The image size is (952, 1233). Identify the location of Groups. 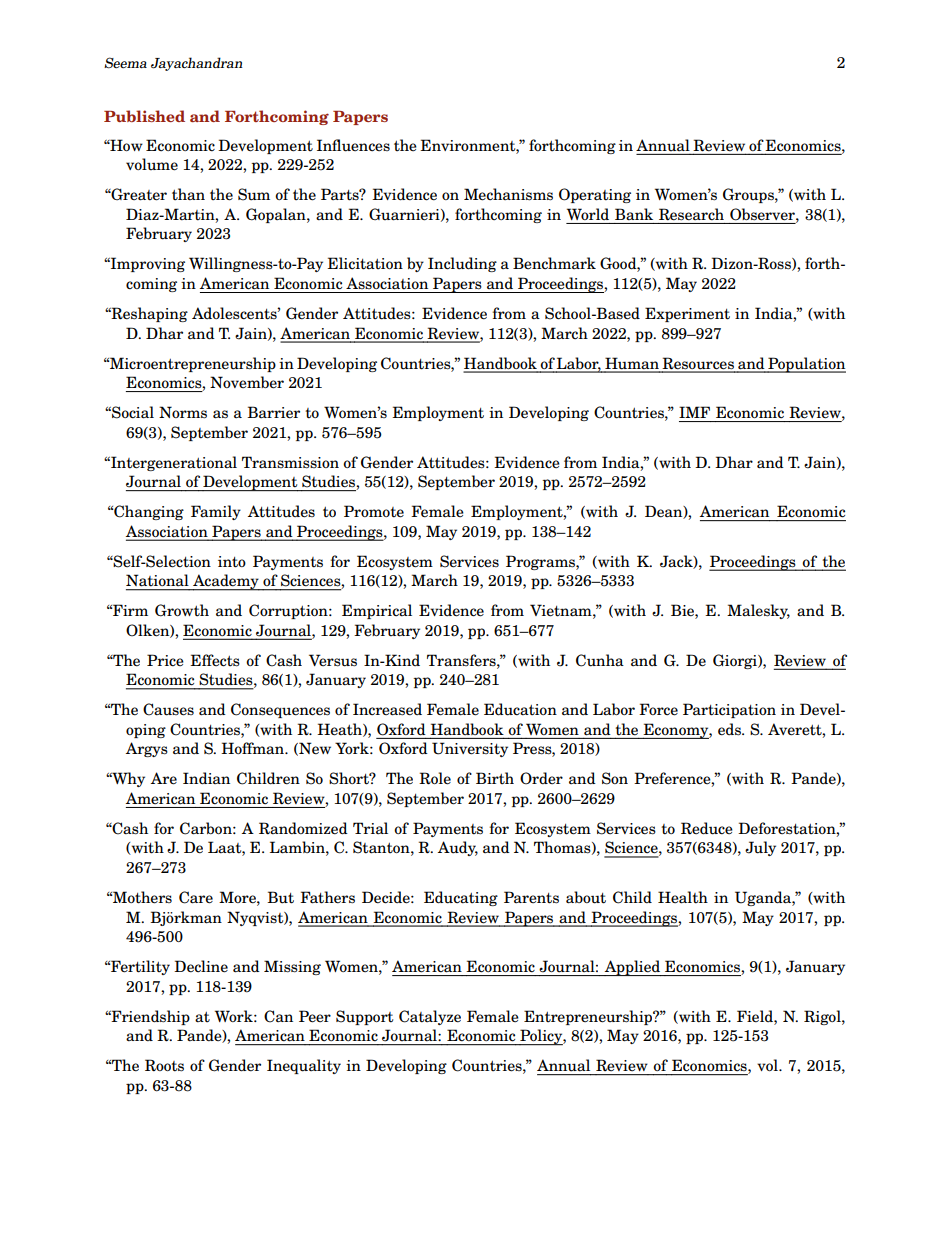
(749, 195).
